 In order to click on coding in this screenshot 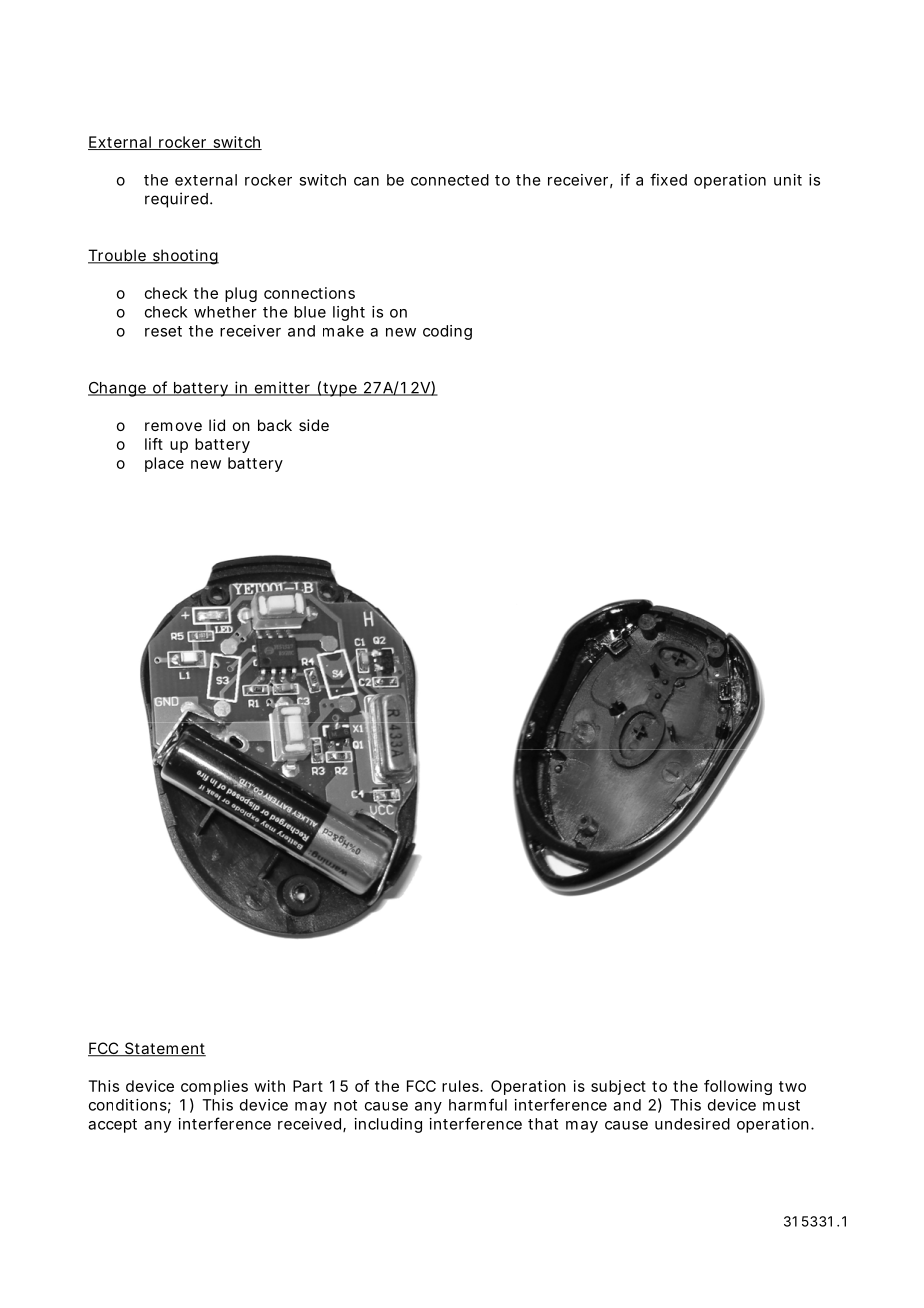, I will do `click(447, 332)`.
